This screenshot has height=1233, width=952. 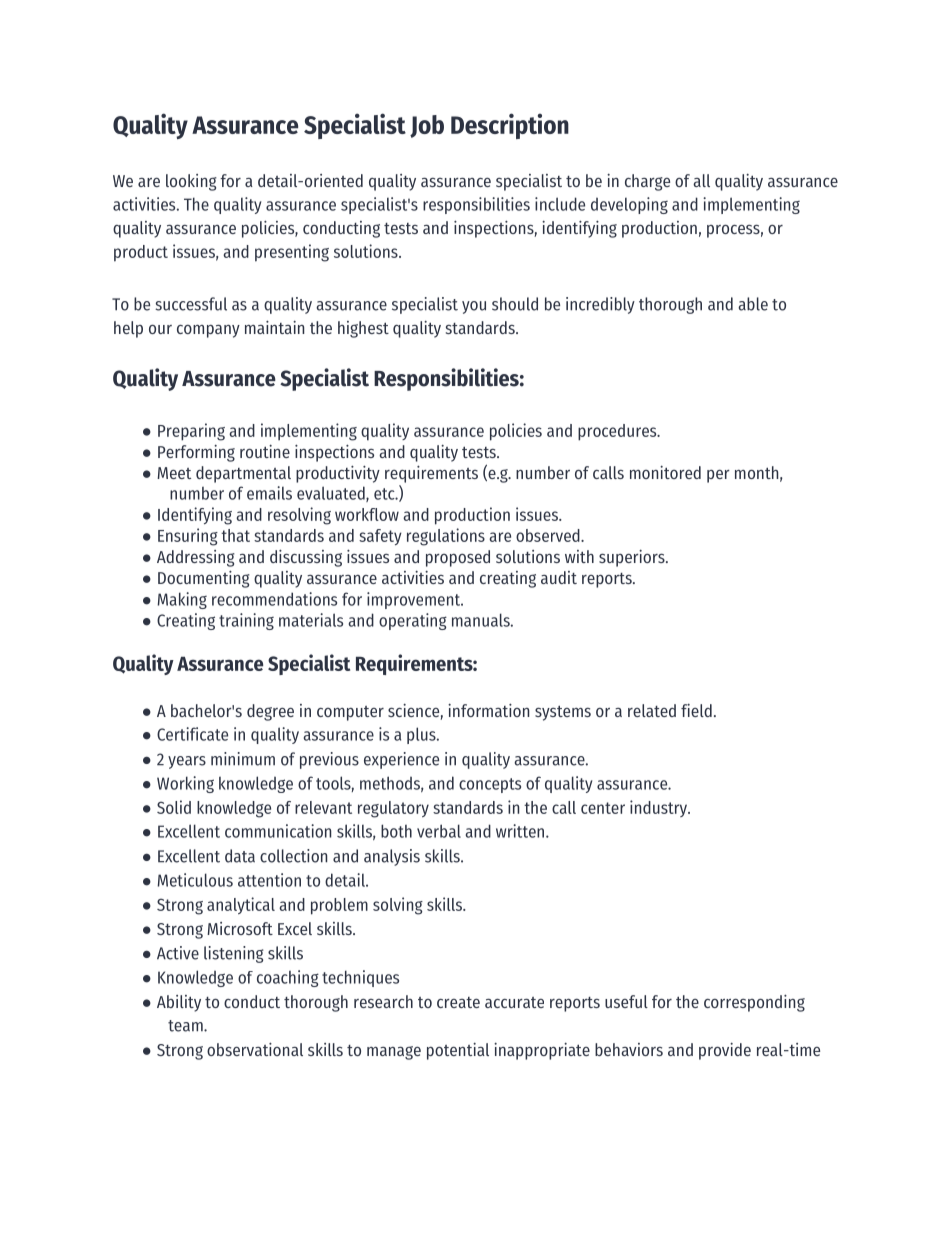 What do you see at coordinates (204, 579) in the screenshot?
I see `Documenting` at bounding box center [204, 579].
